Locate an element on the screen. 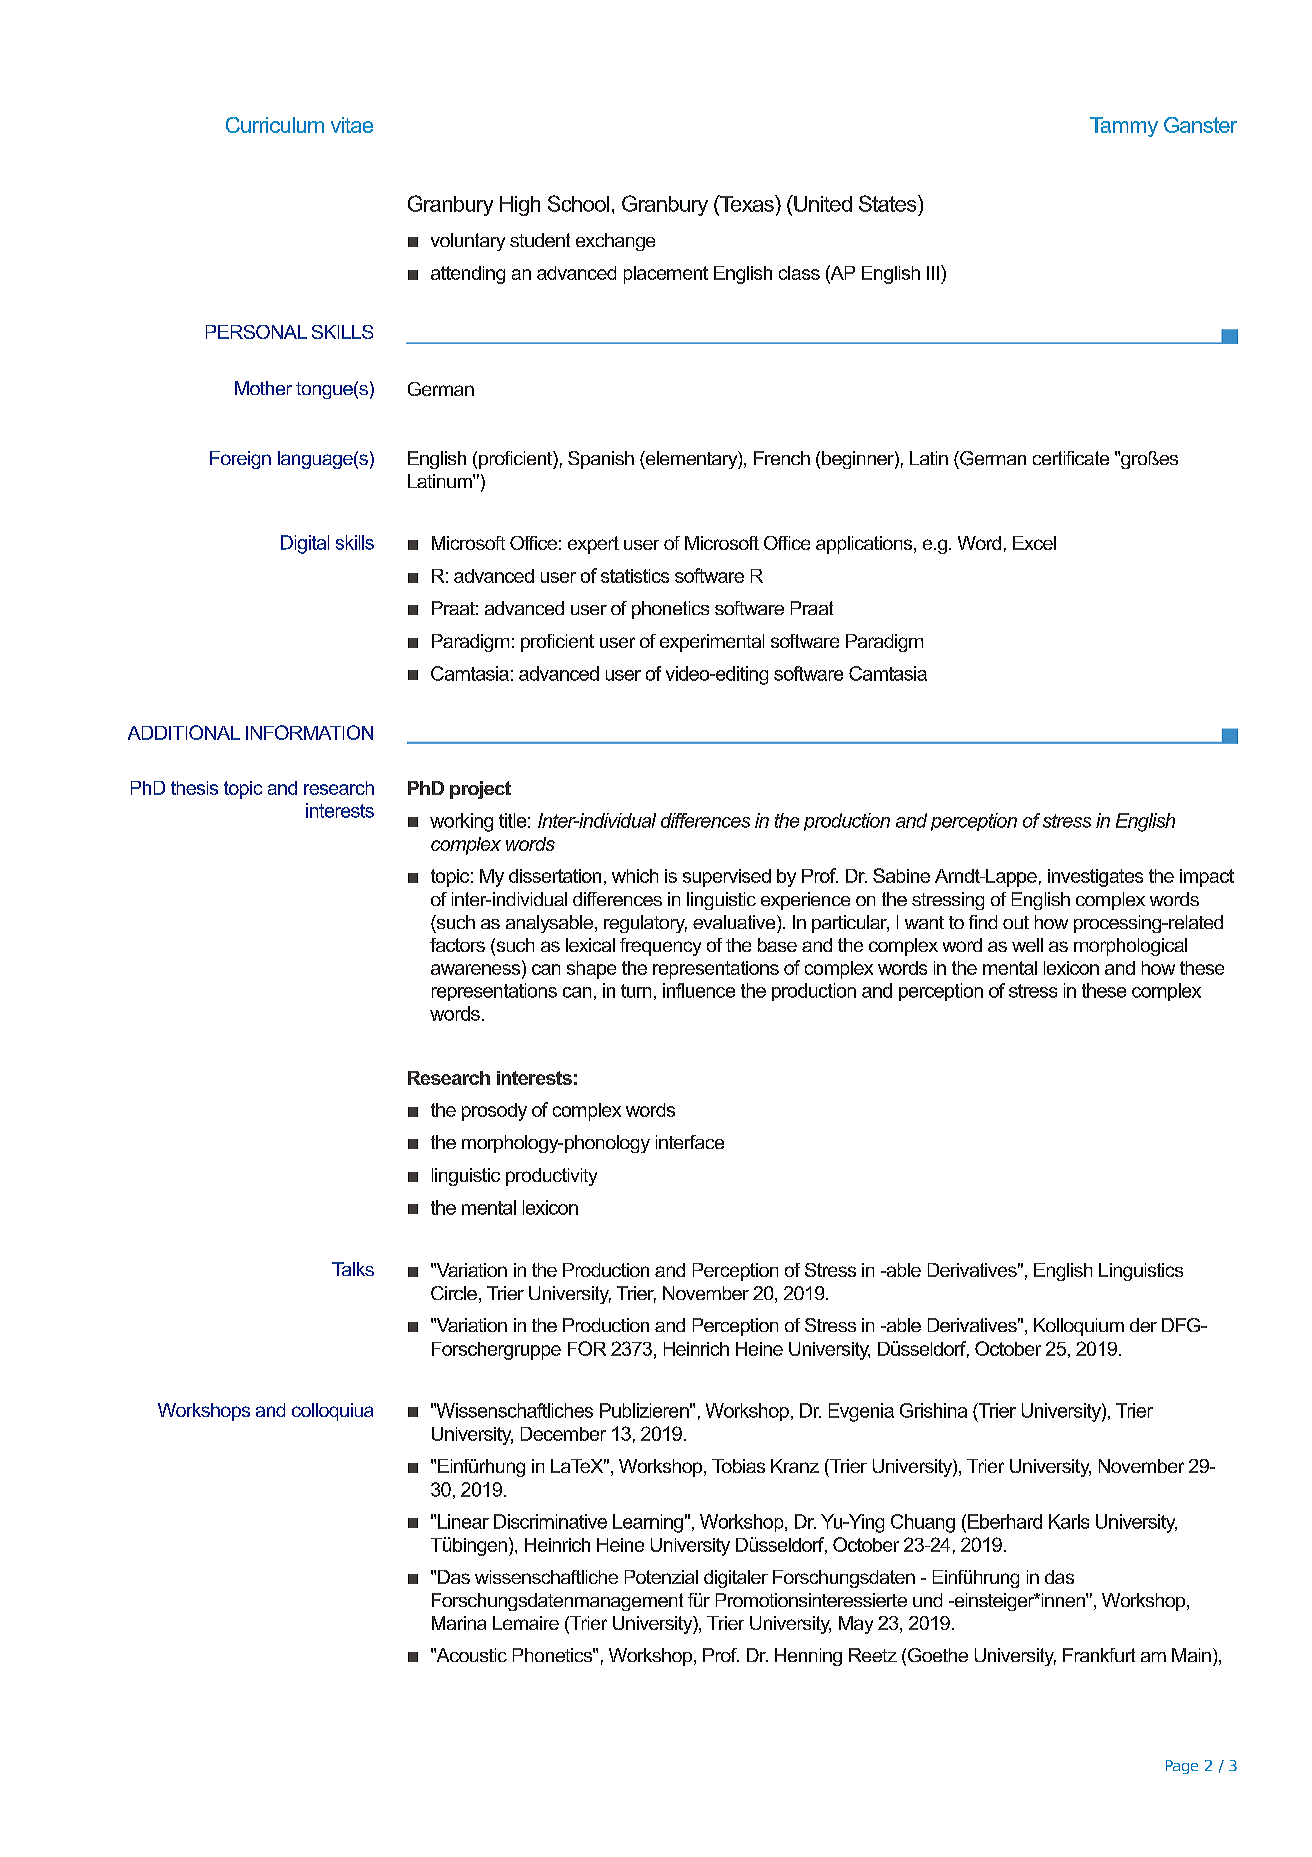 The image size is (1312, 1857). Eberhard is located at coordinates (1005, 1521).
